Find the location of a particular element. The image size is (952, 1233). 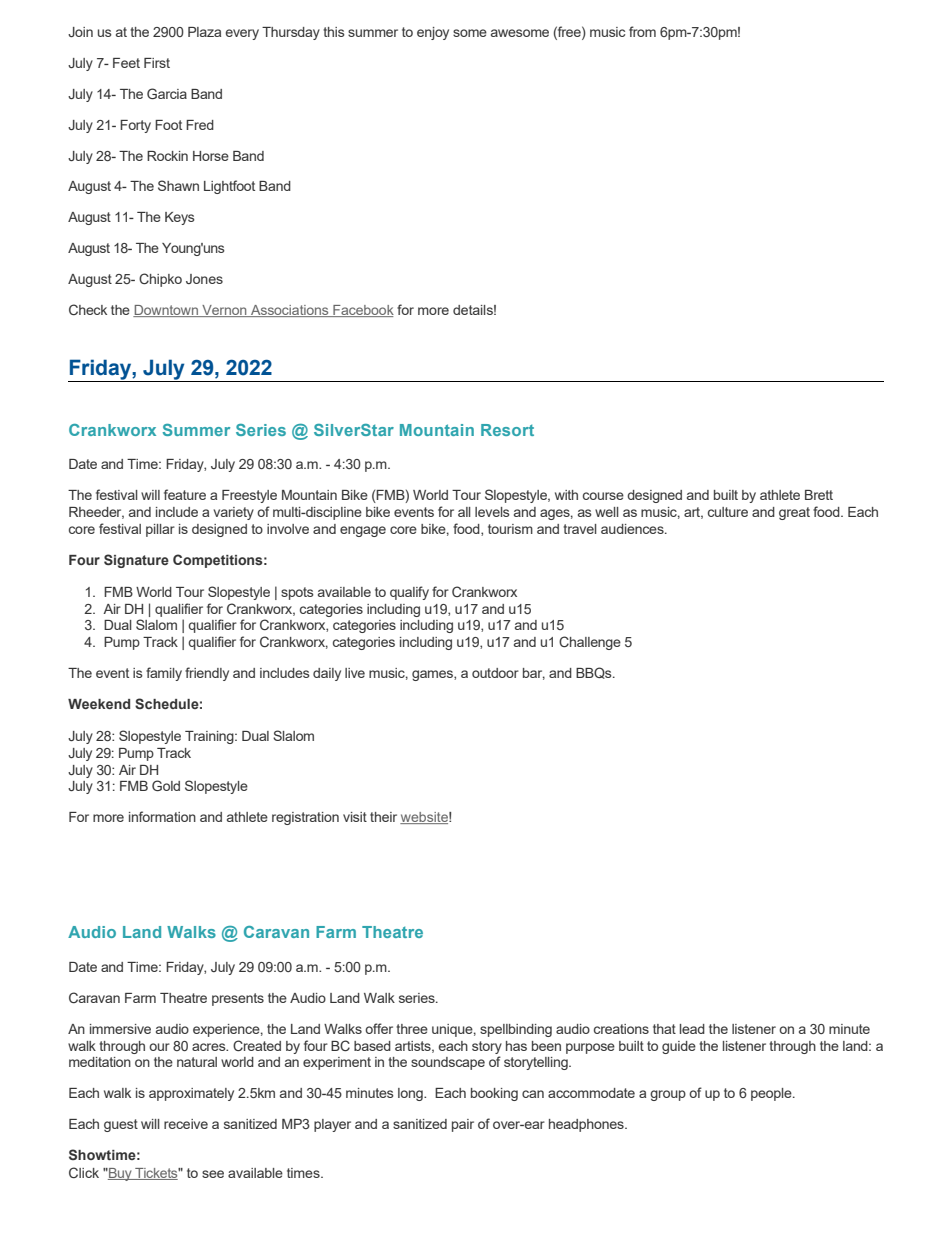

enjoy is located at coordinates (433, 33).
